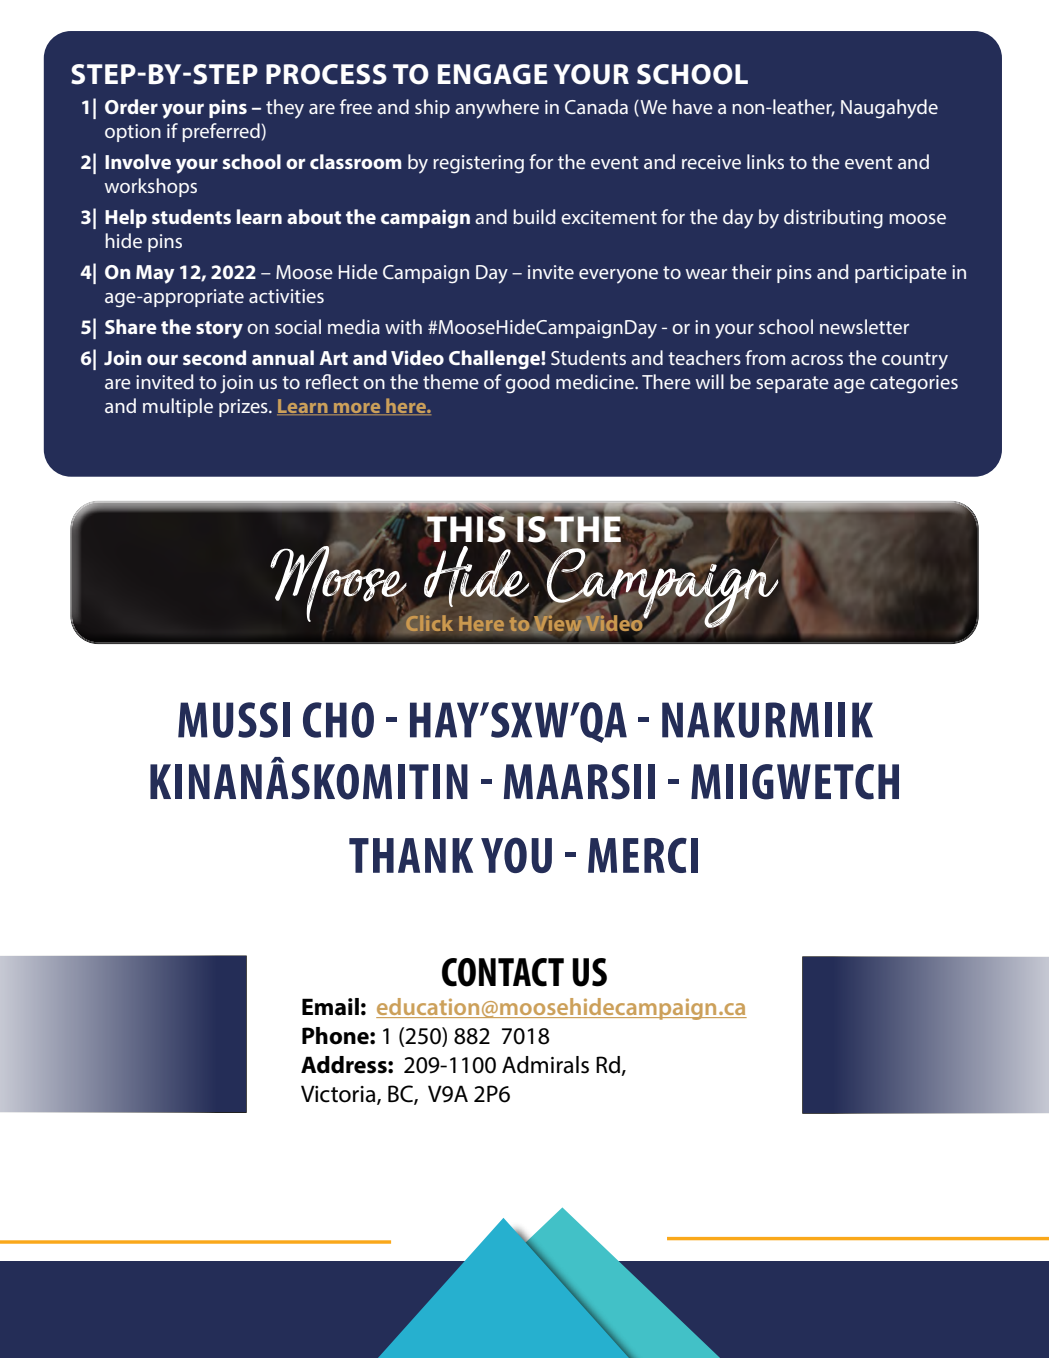 The height and width of the screenshot is (1358, 1049). What do you see at coordinates (214, 357) in the screenshot?
I see `second` at bounding box center [214, 357].
